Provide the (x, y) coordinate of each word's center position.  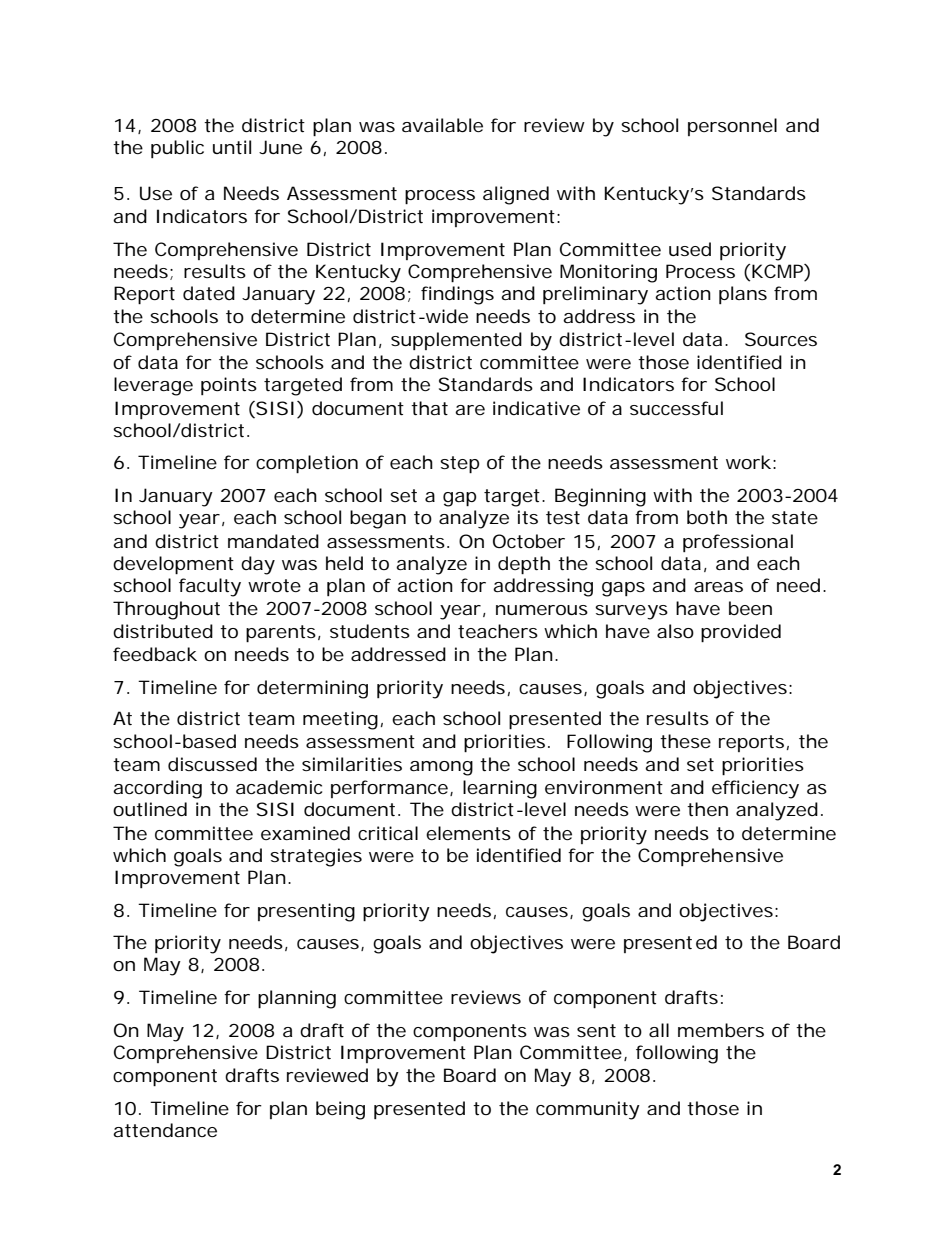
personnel (732, 127)
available (442, 125)
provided (741, 633)
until (232, 147)
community (588, 1110)
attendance (165, 1130)
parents (281, 633)
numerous (542, 610)
